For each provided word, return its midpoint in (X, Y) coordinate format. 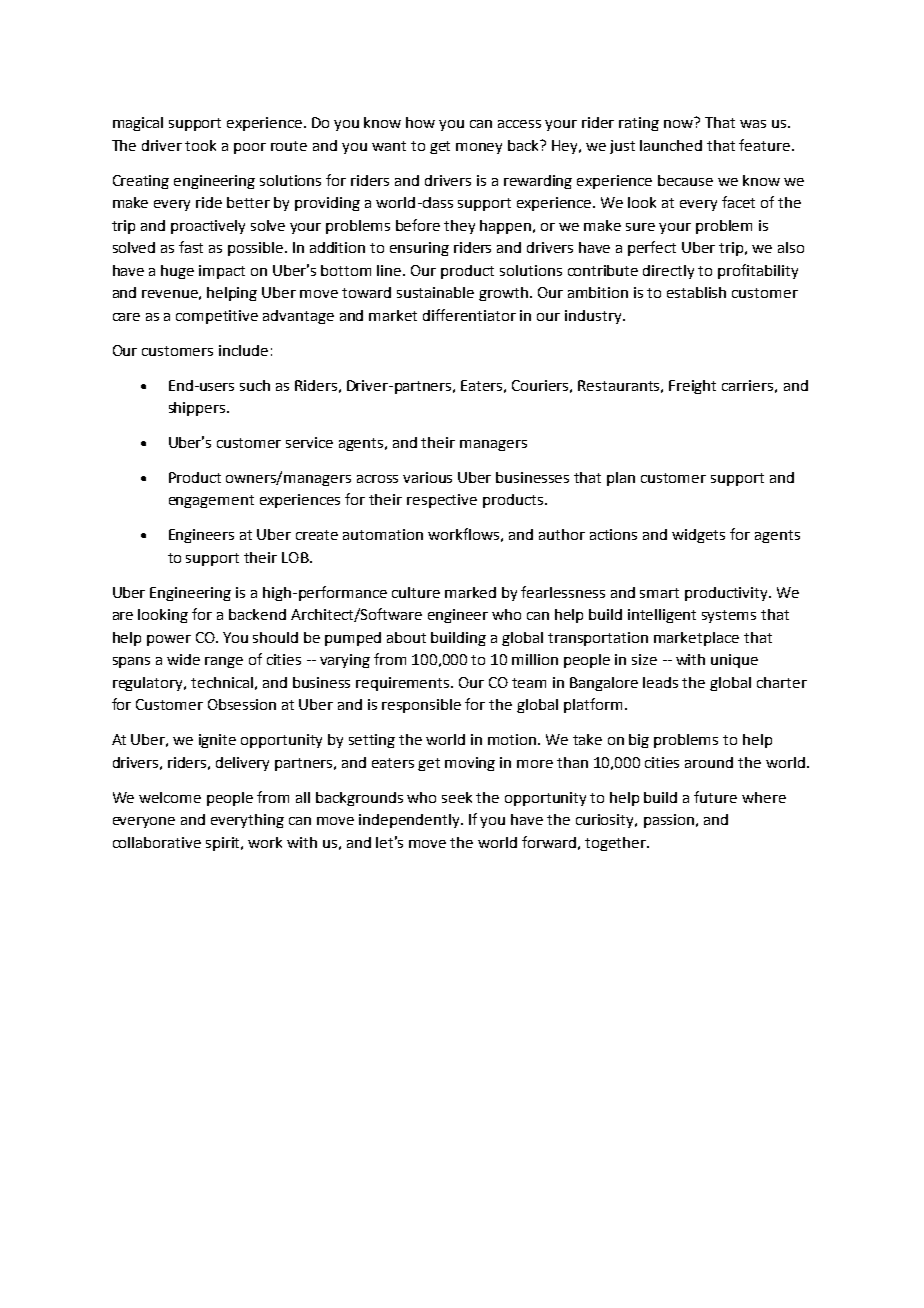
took (200, 145)
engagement (211, 501)
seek (457, 797)
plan (621, 479)
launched (671, 145)
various (427, 477)
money (479, 148)
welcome (170, 797)
